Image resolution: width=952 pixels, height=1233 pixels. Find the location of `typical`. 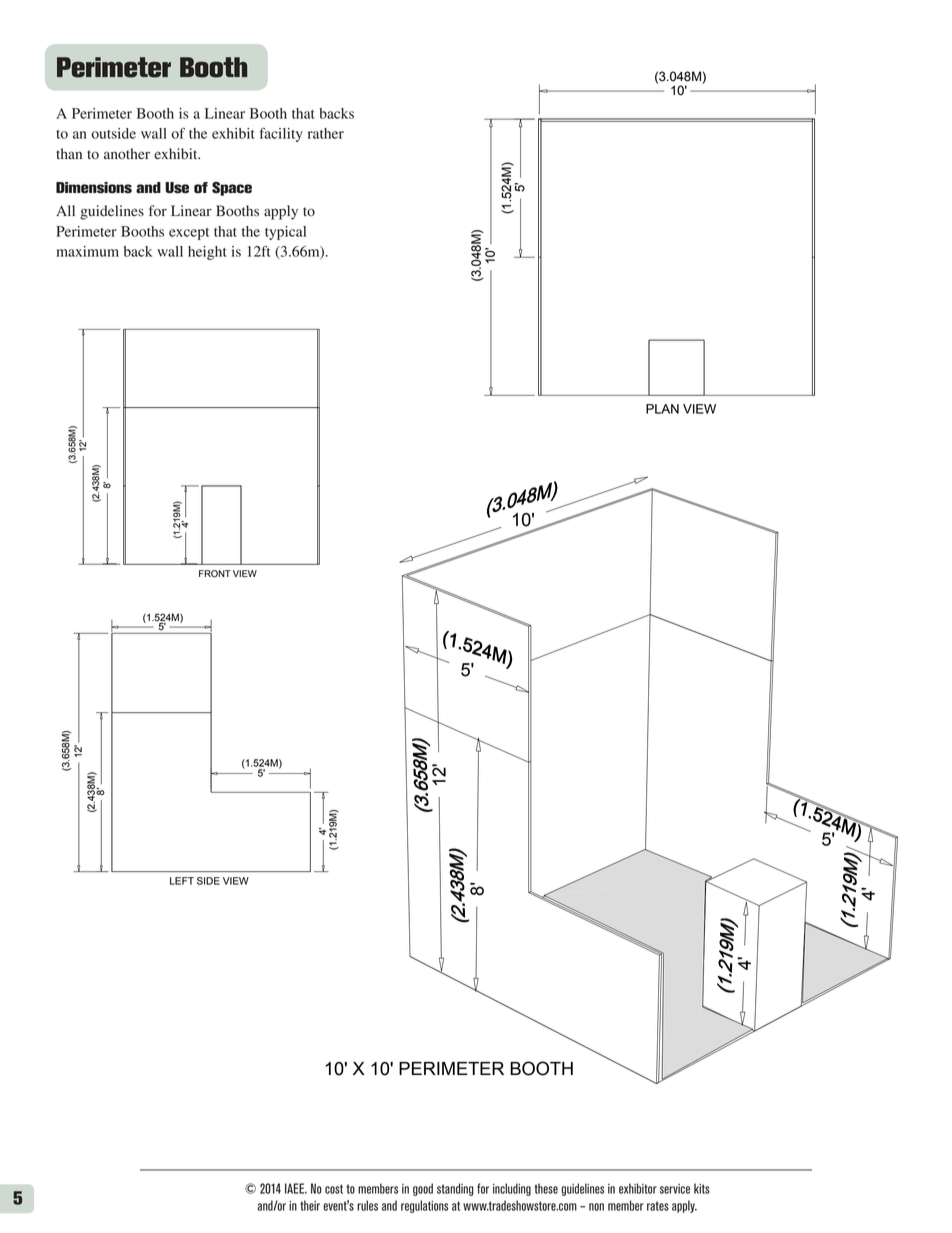

typical is located at coordinates (285, 233).
